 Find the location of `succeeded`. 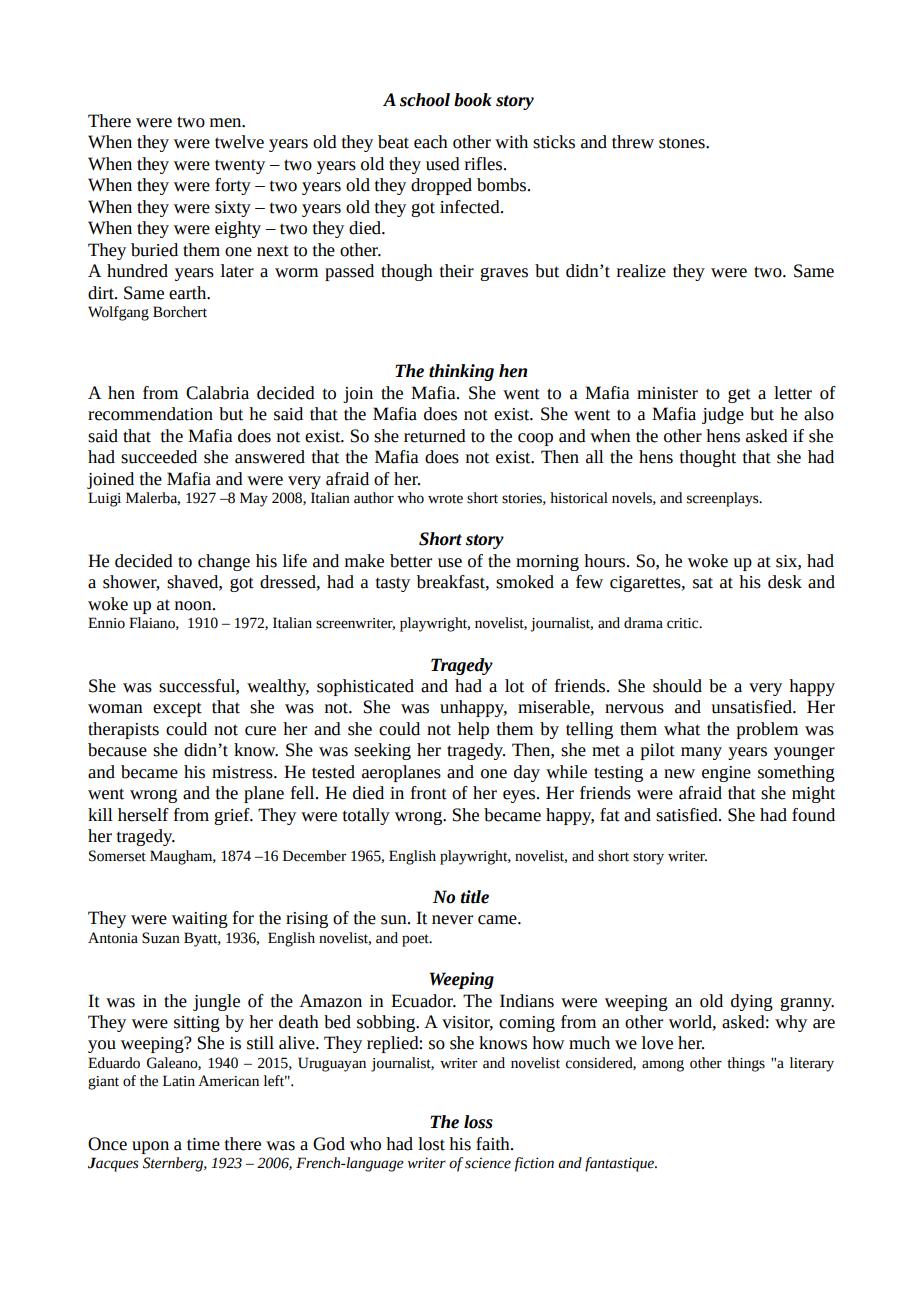

succeeded is located at coordinates (159, 457).
